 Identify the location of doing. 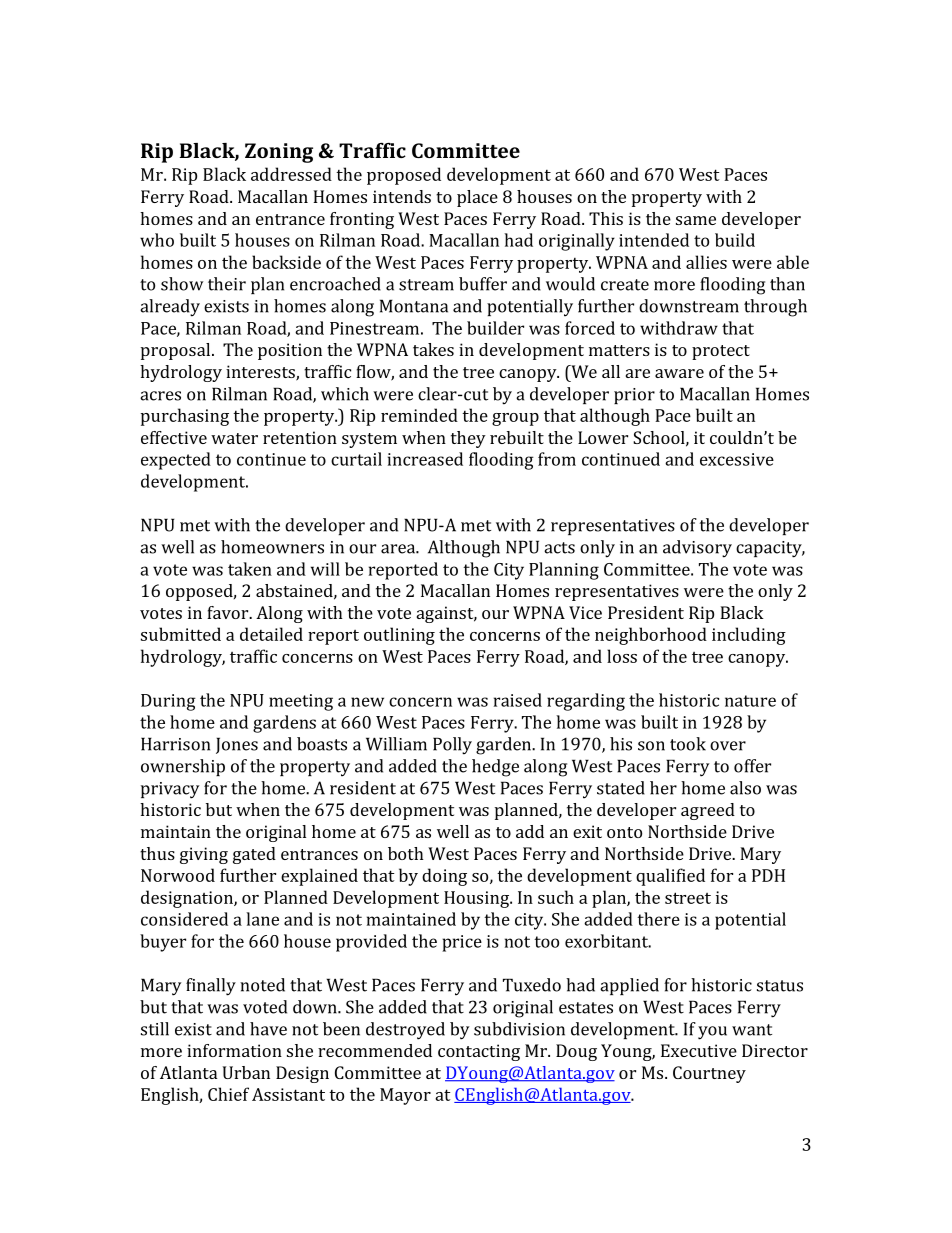
(444, 877).
